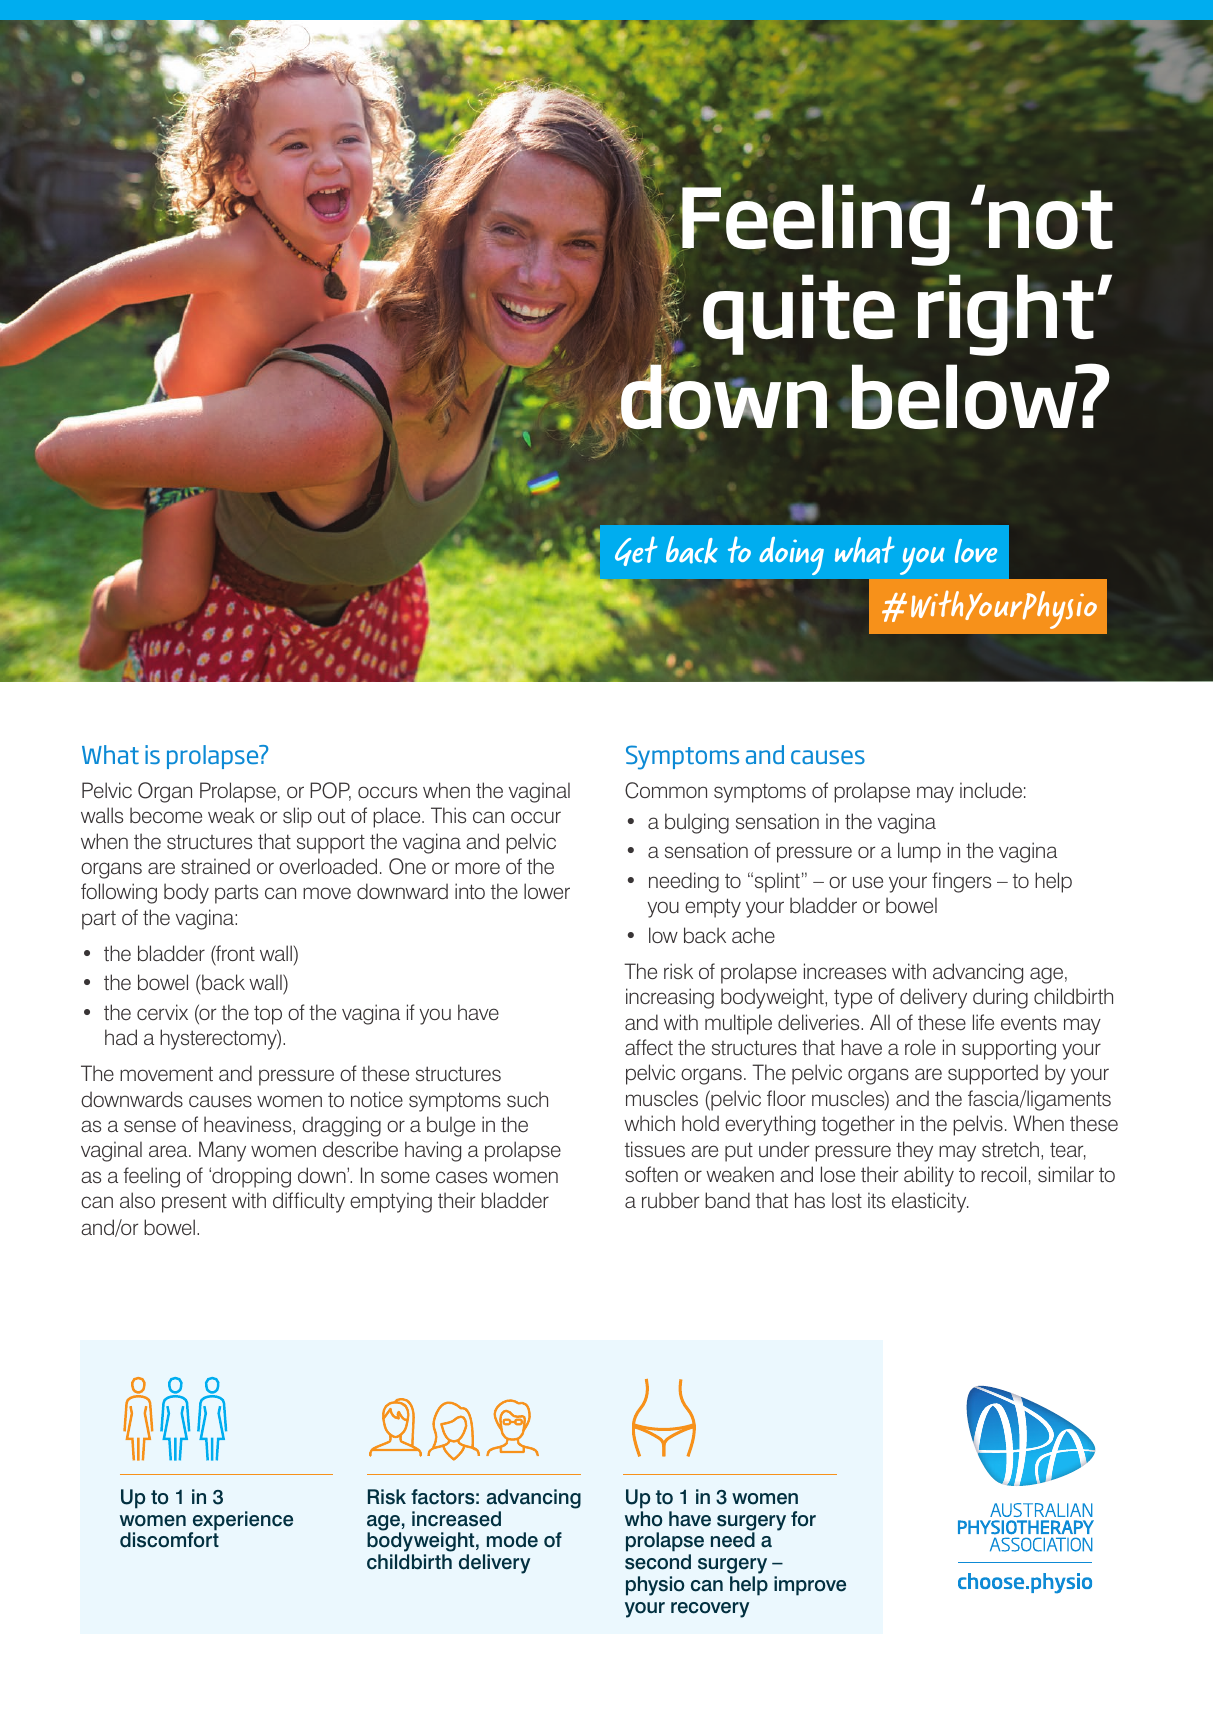  Describe the element at coordinates (670, 998) in the page. I see `increasing` at that location.
